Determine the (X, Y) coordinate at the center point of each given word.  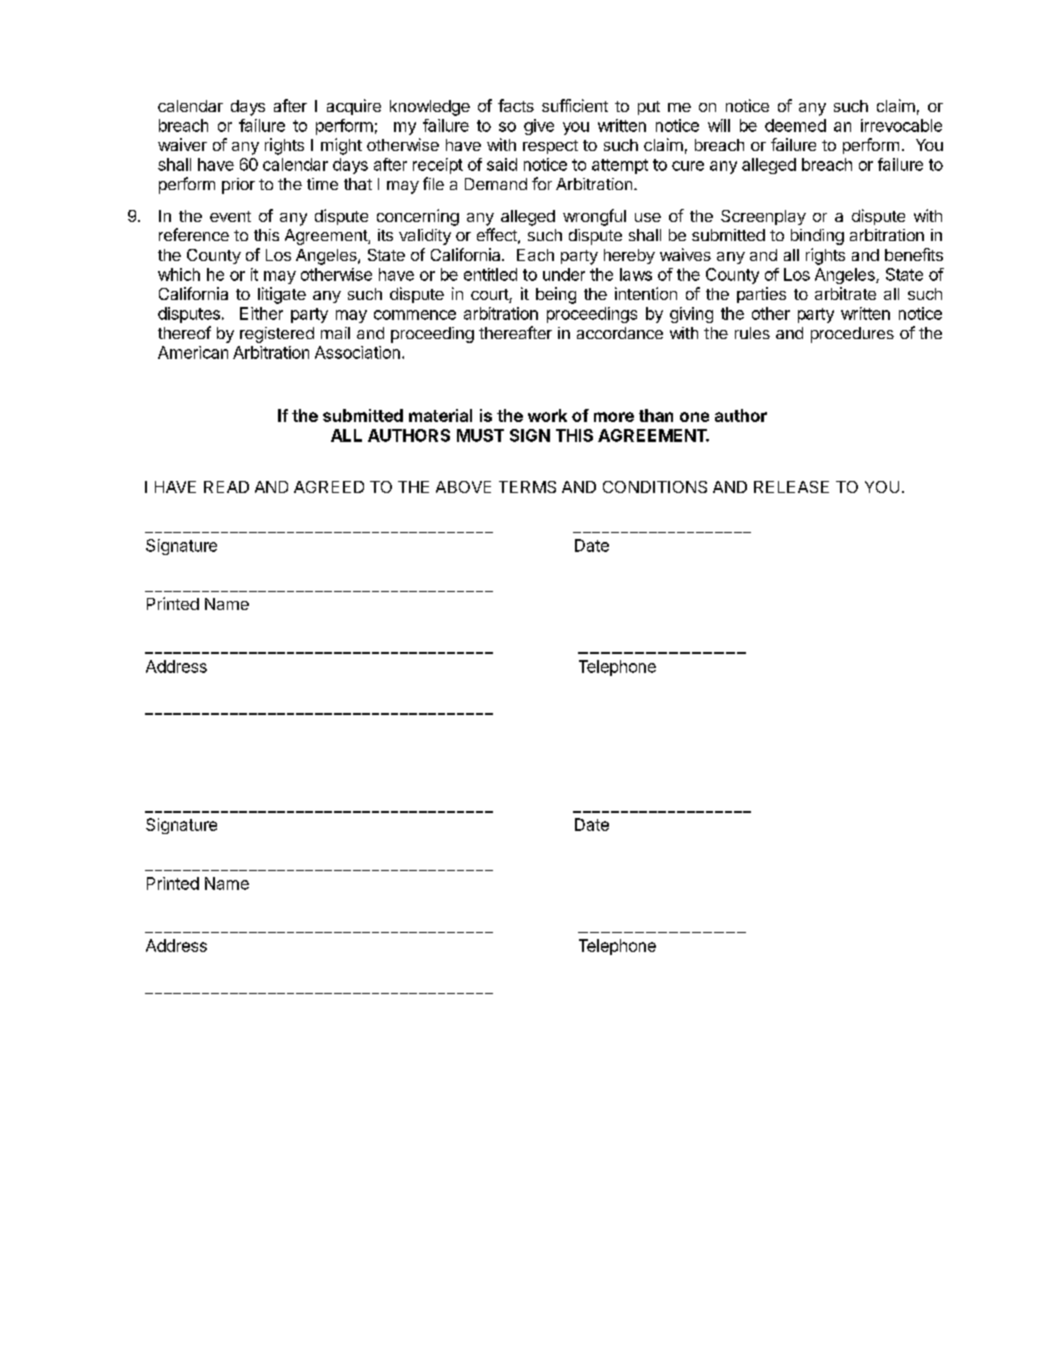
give (539, 127)
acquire (354, 107)
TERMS (527, 487)
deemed (795, 125)
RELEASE (791, 487)
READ (226, 487)
